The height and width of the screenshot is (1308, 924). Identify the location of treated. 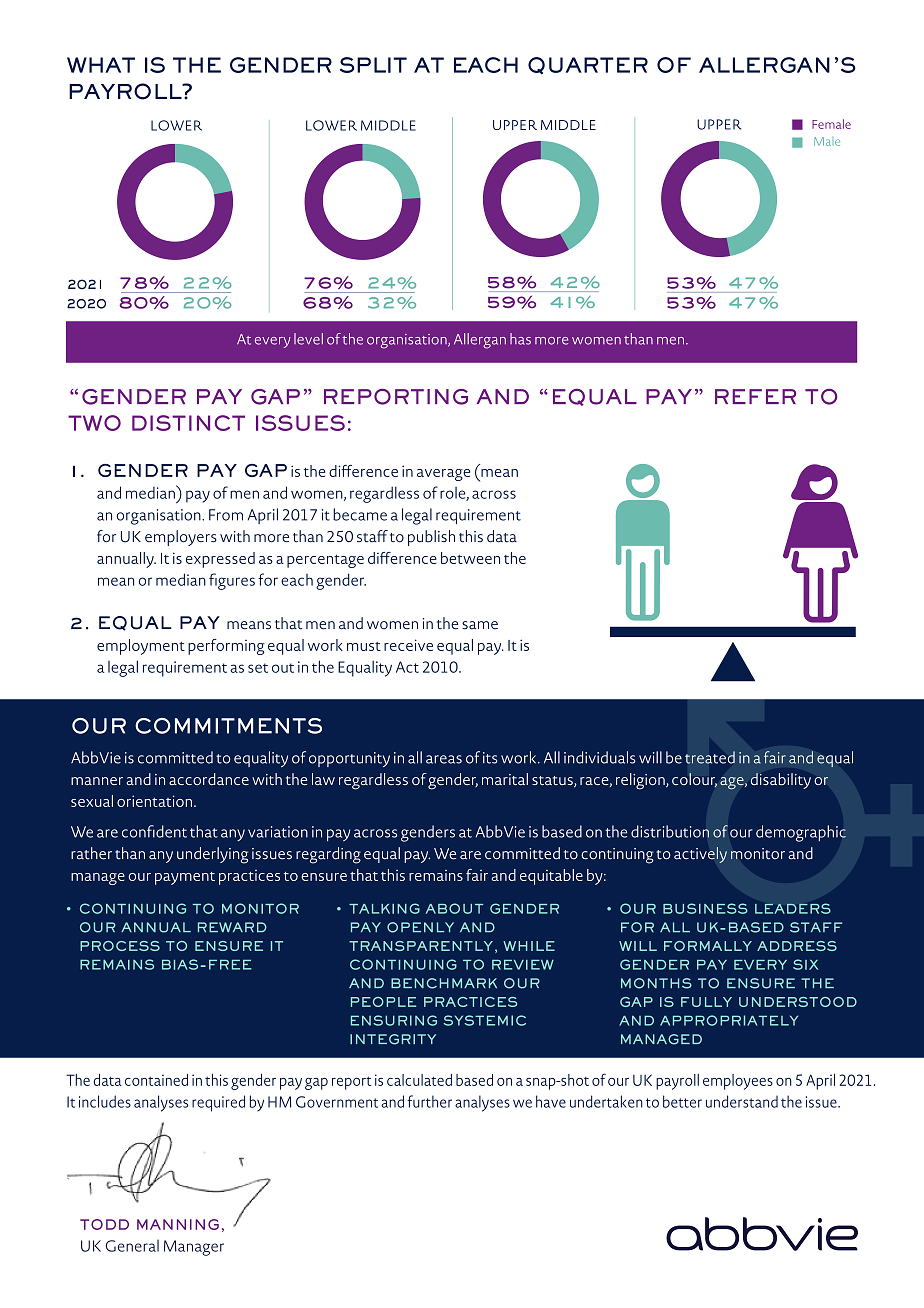
(710, 757).
